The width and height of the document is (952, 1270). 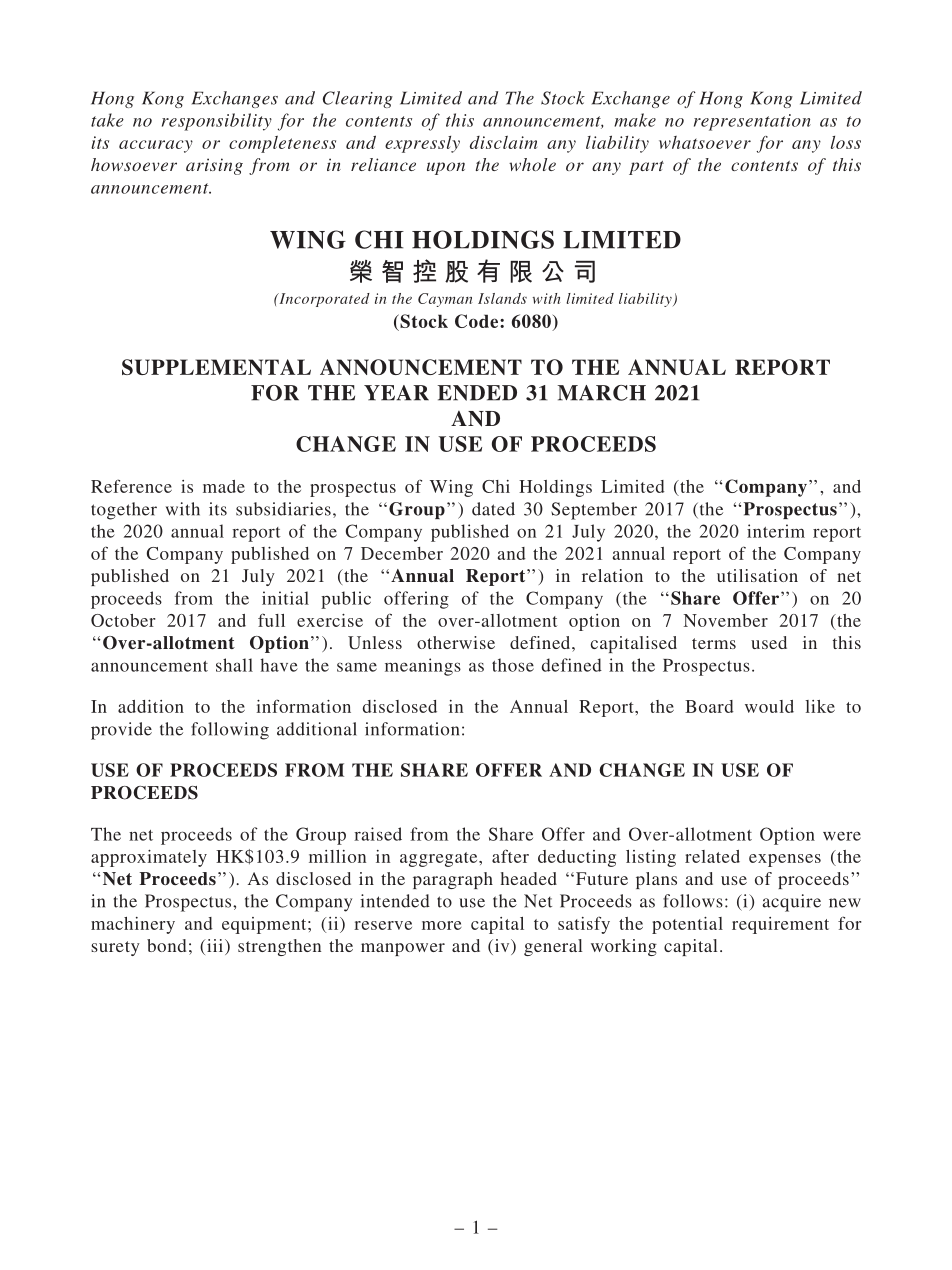 I want to click on dated, so click(x=493, y=509).
